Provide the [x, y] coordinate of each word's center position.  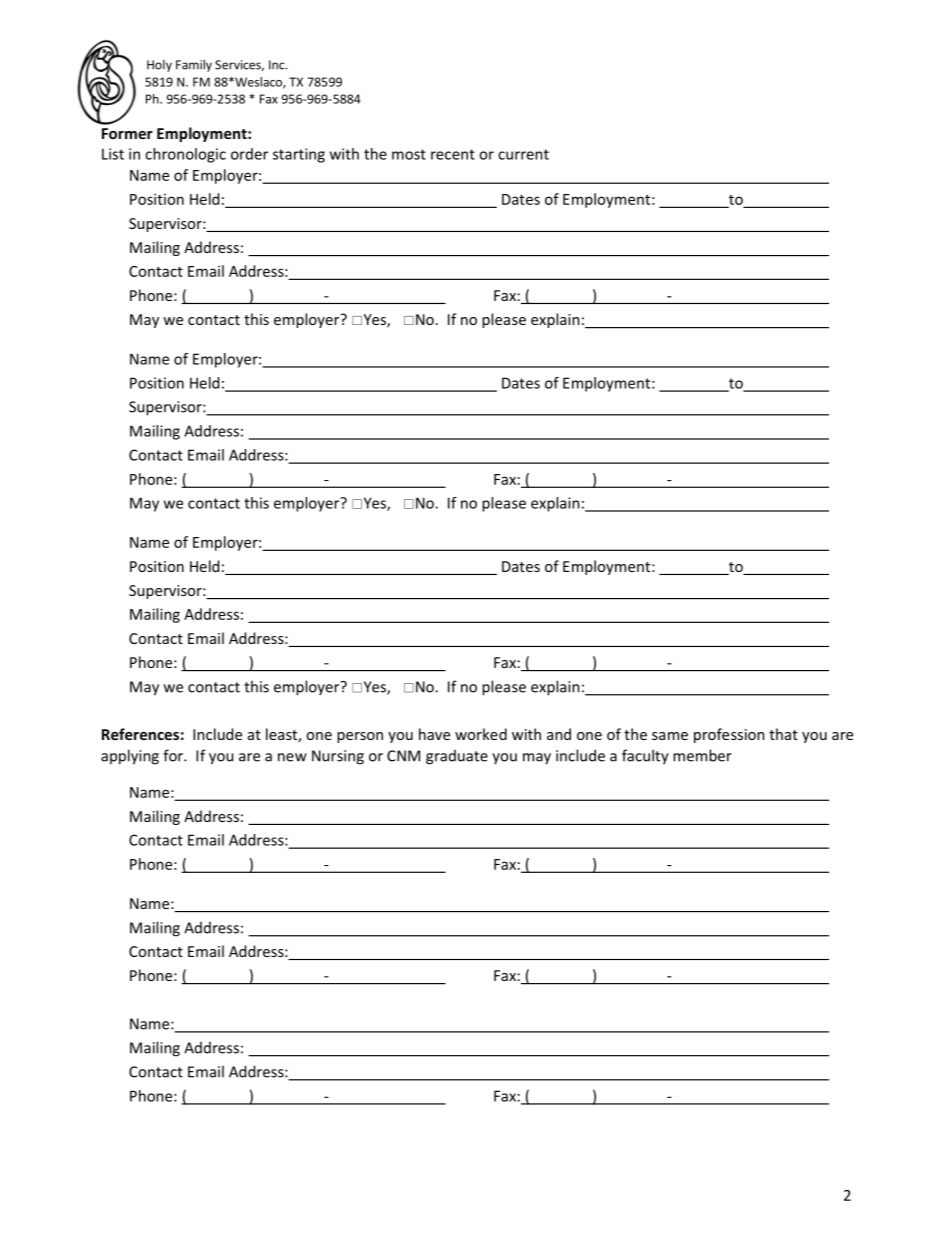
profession [729, 735]
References [140, 734]
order [249, 154]
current [523, 154]
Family [194, 65]
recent [453, 154]
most [409, 154]
